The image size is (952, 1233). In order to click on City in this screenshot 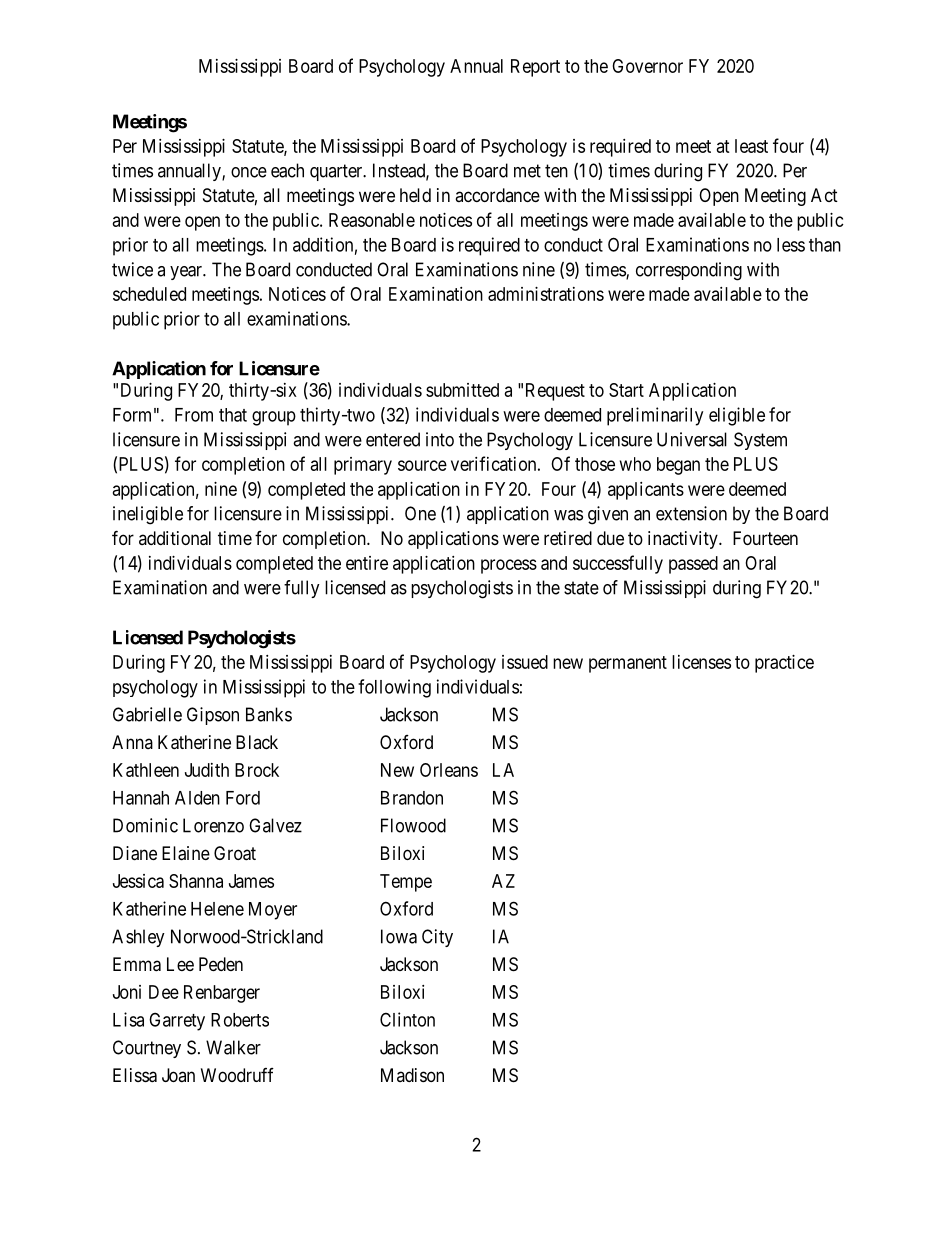, I will do `click(437, 938)`.
